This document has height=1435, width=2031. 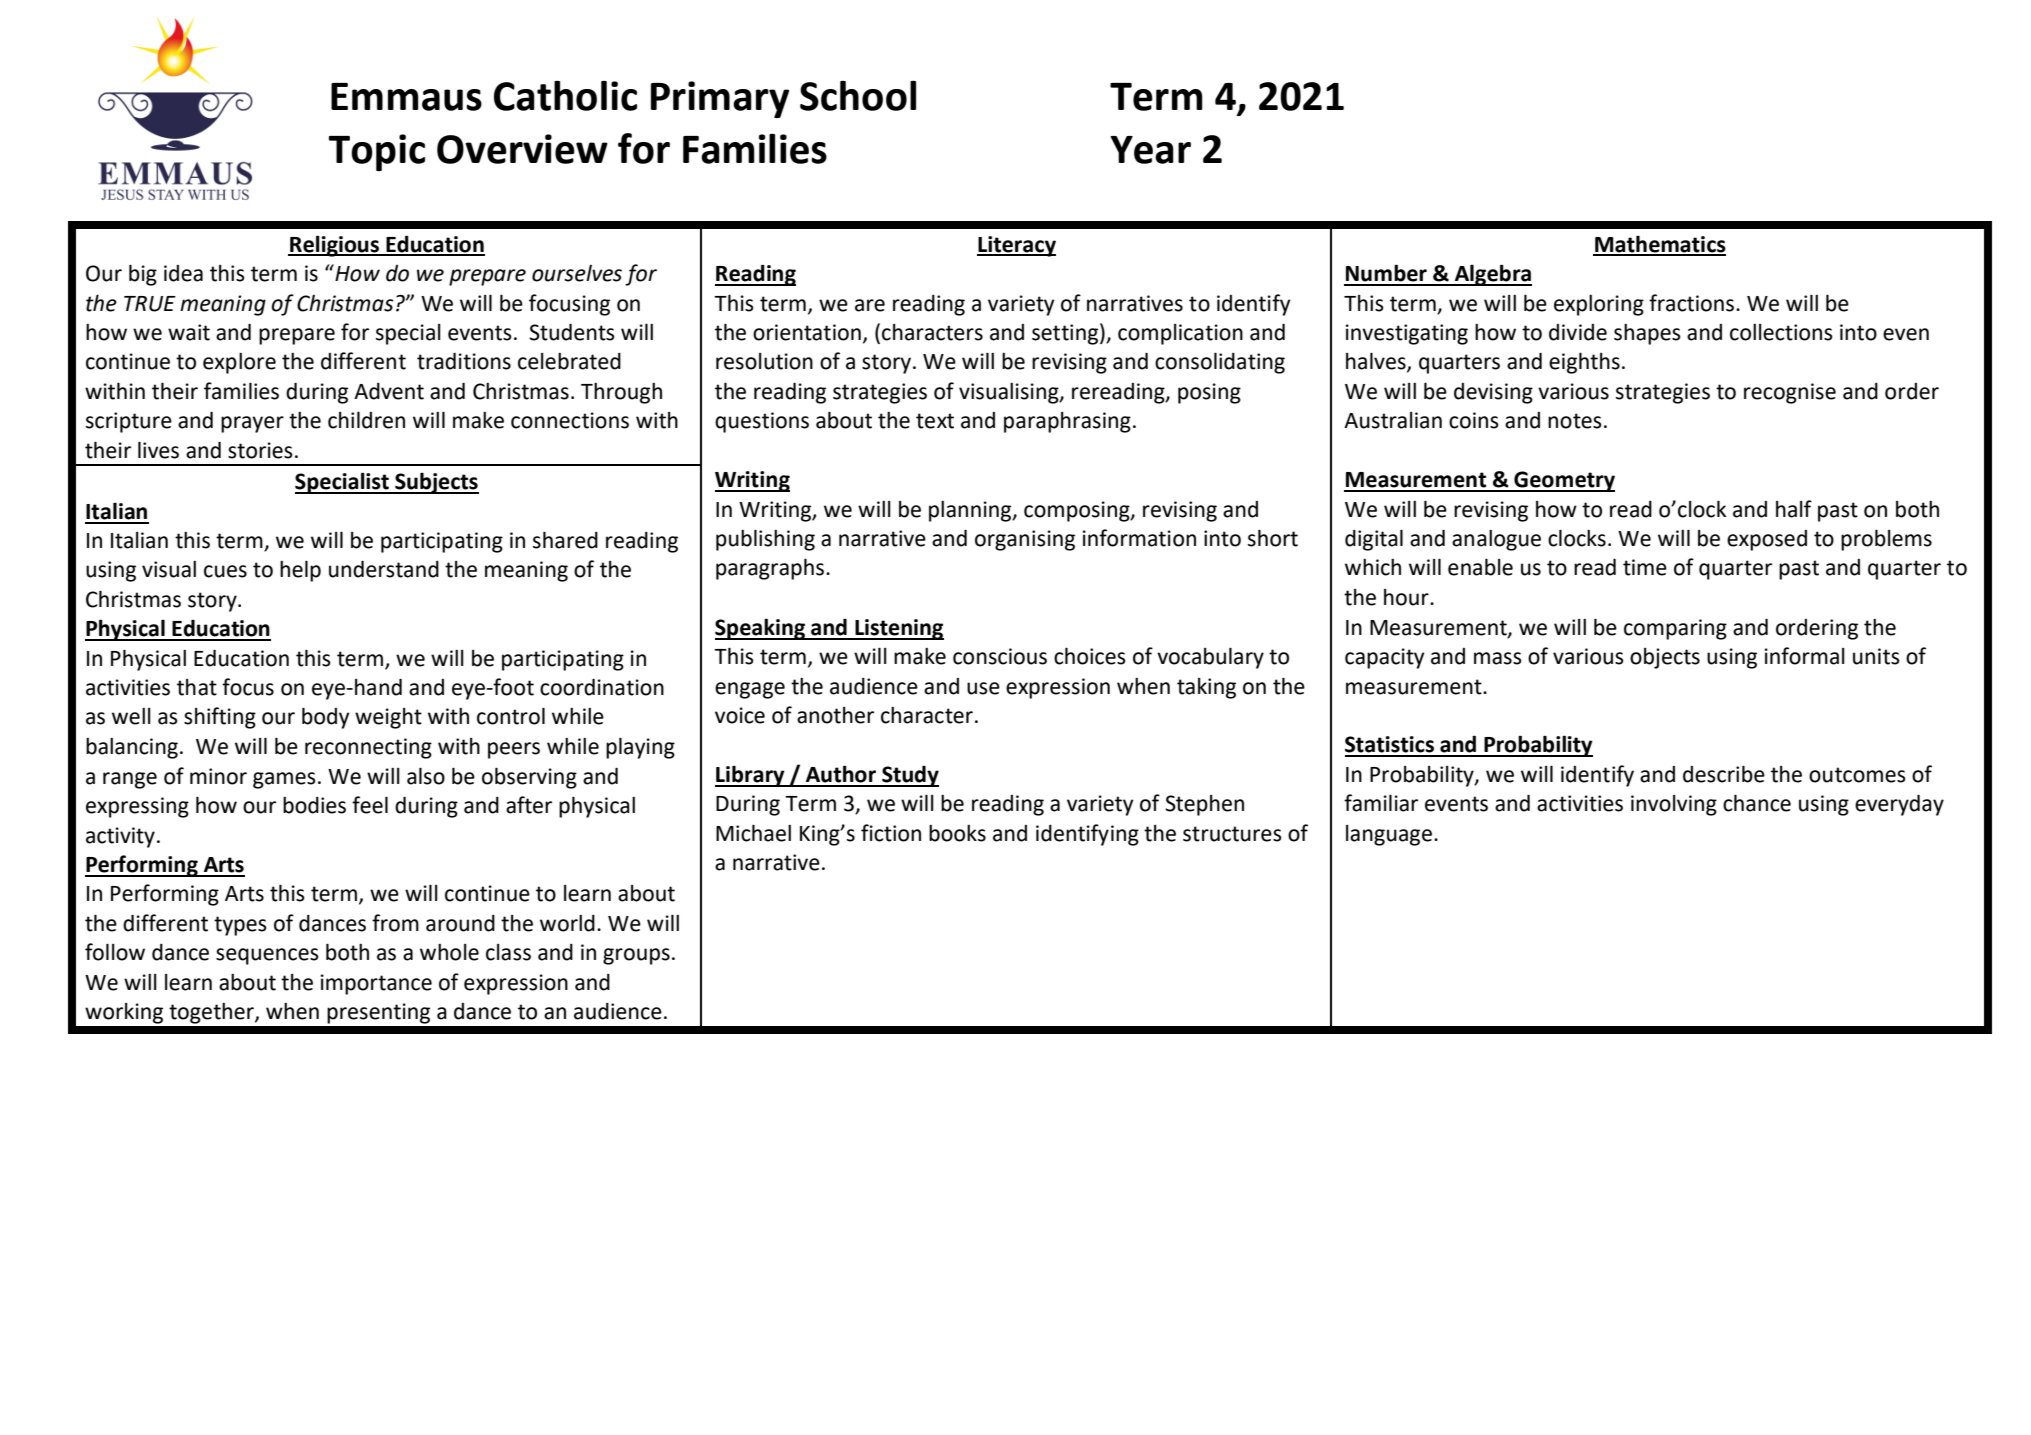 I want to click on fractions, so click(x=1693, y=303).
